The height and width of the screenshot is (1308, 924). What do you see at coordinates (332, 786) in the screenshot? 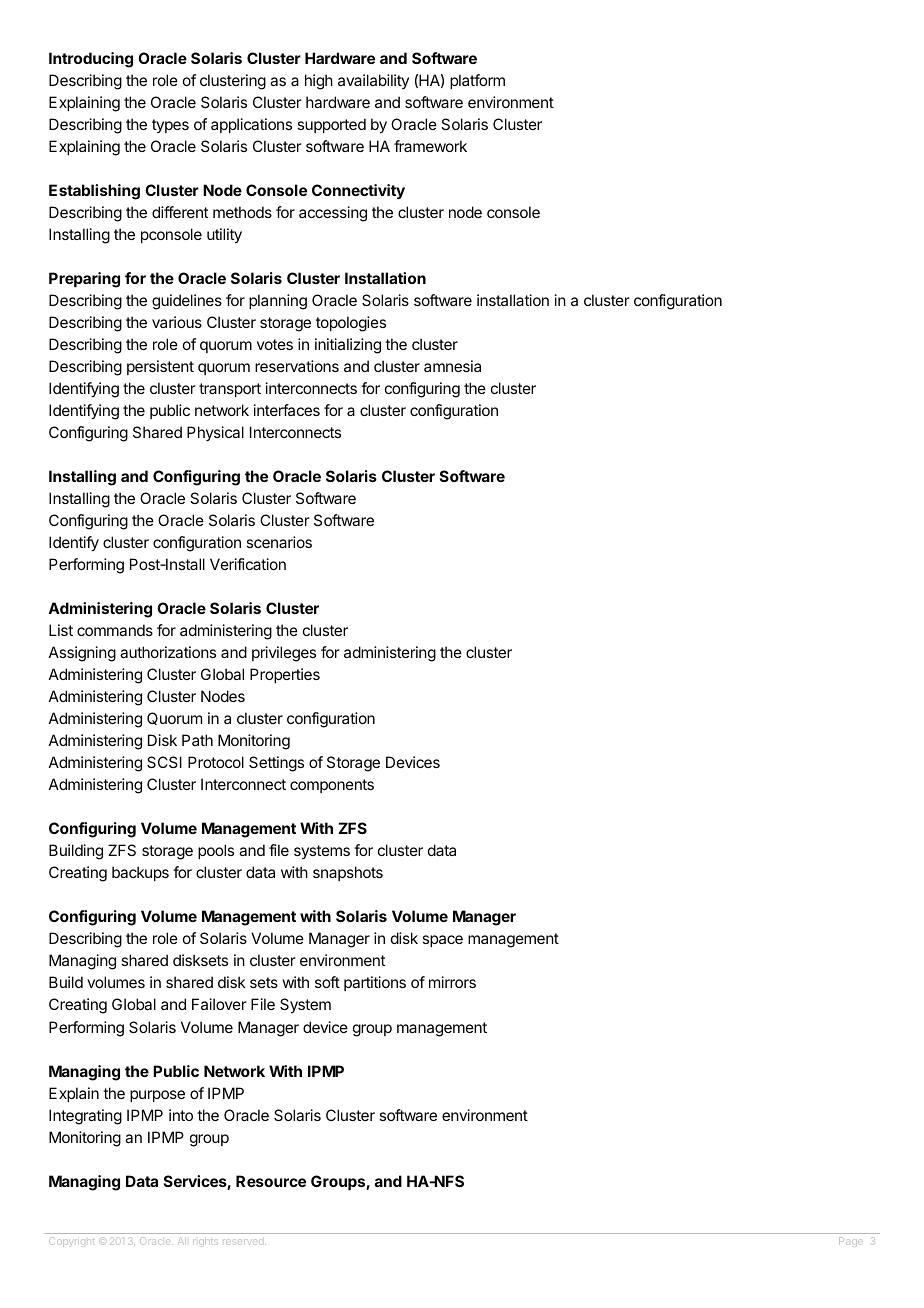
I see `components` at bounding box center [332, 786].
